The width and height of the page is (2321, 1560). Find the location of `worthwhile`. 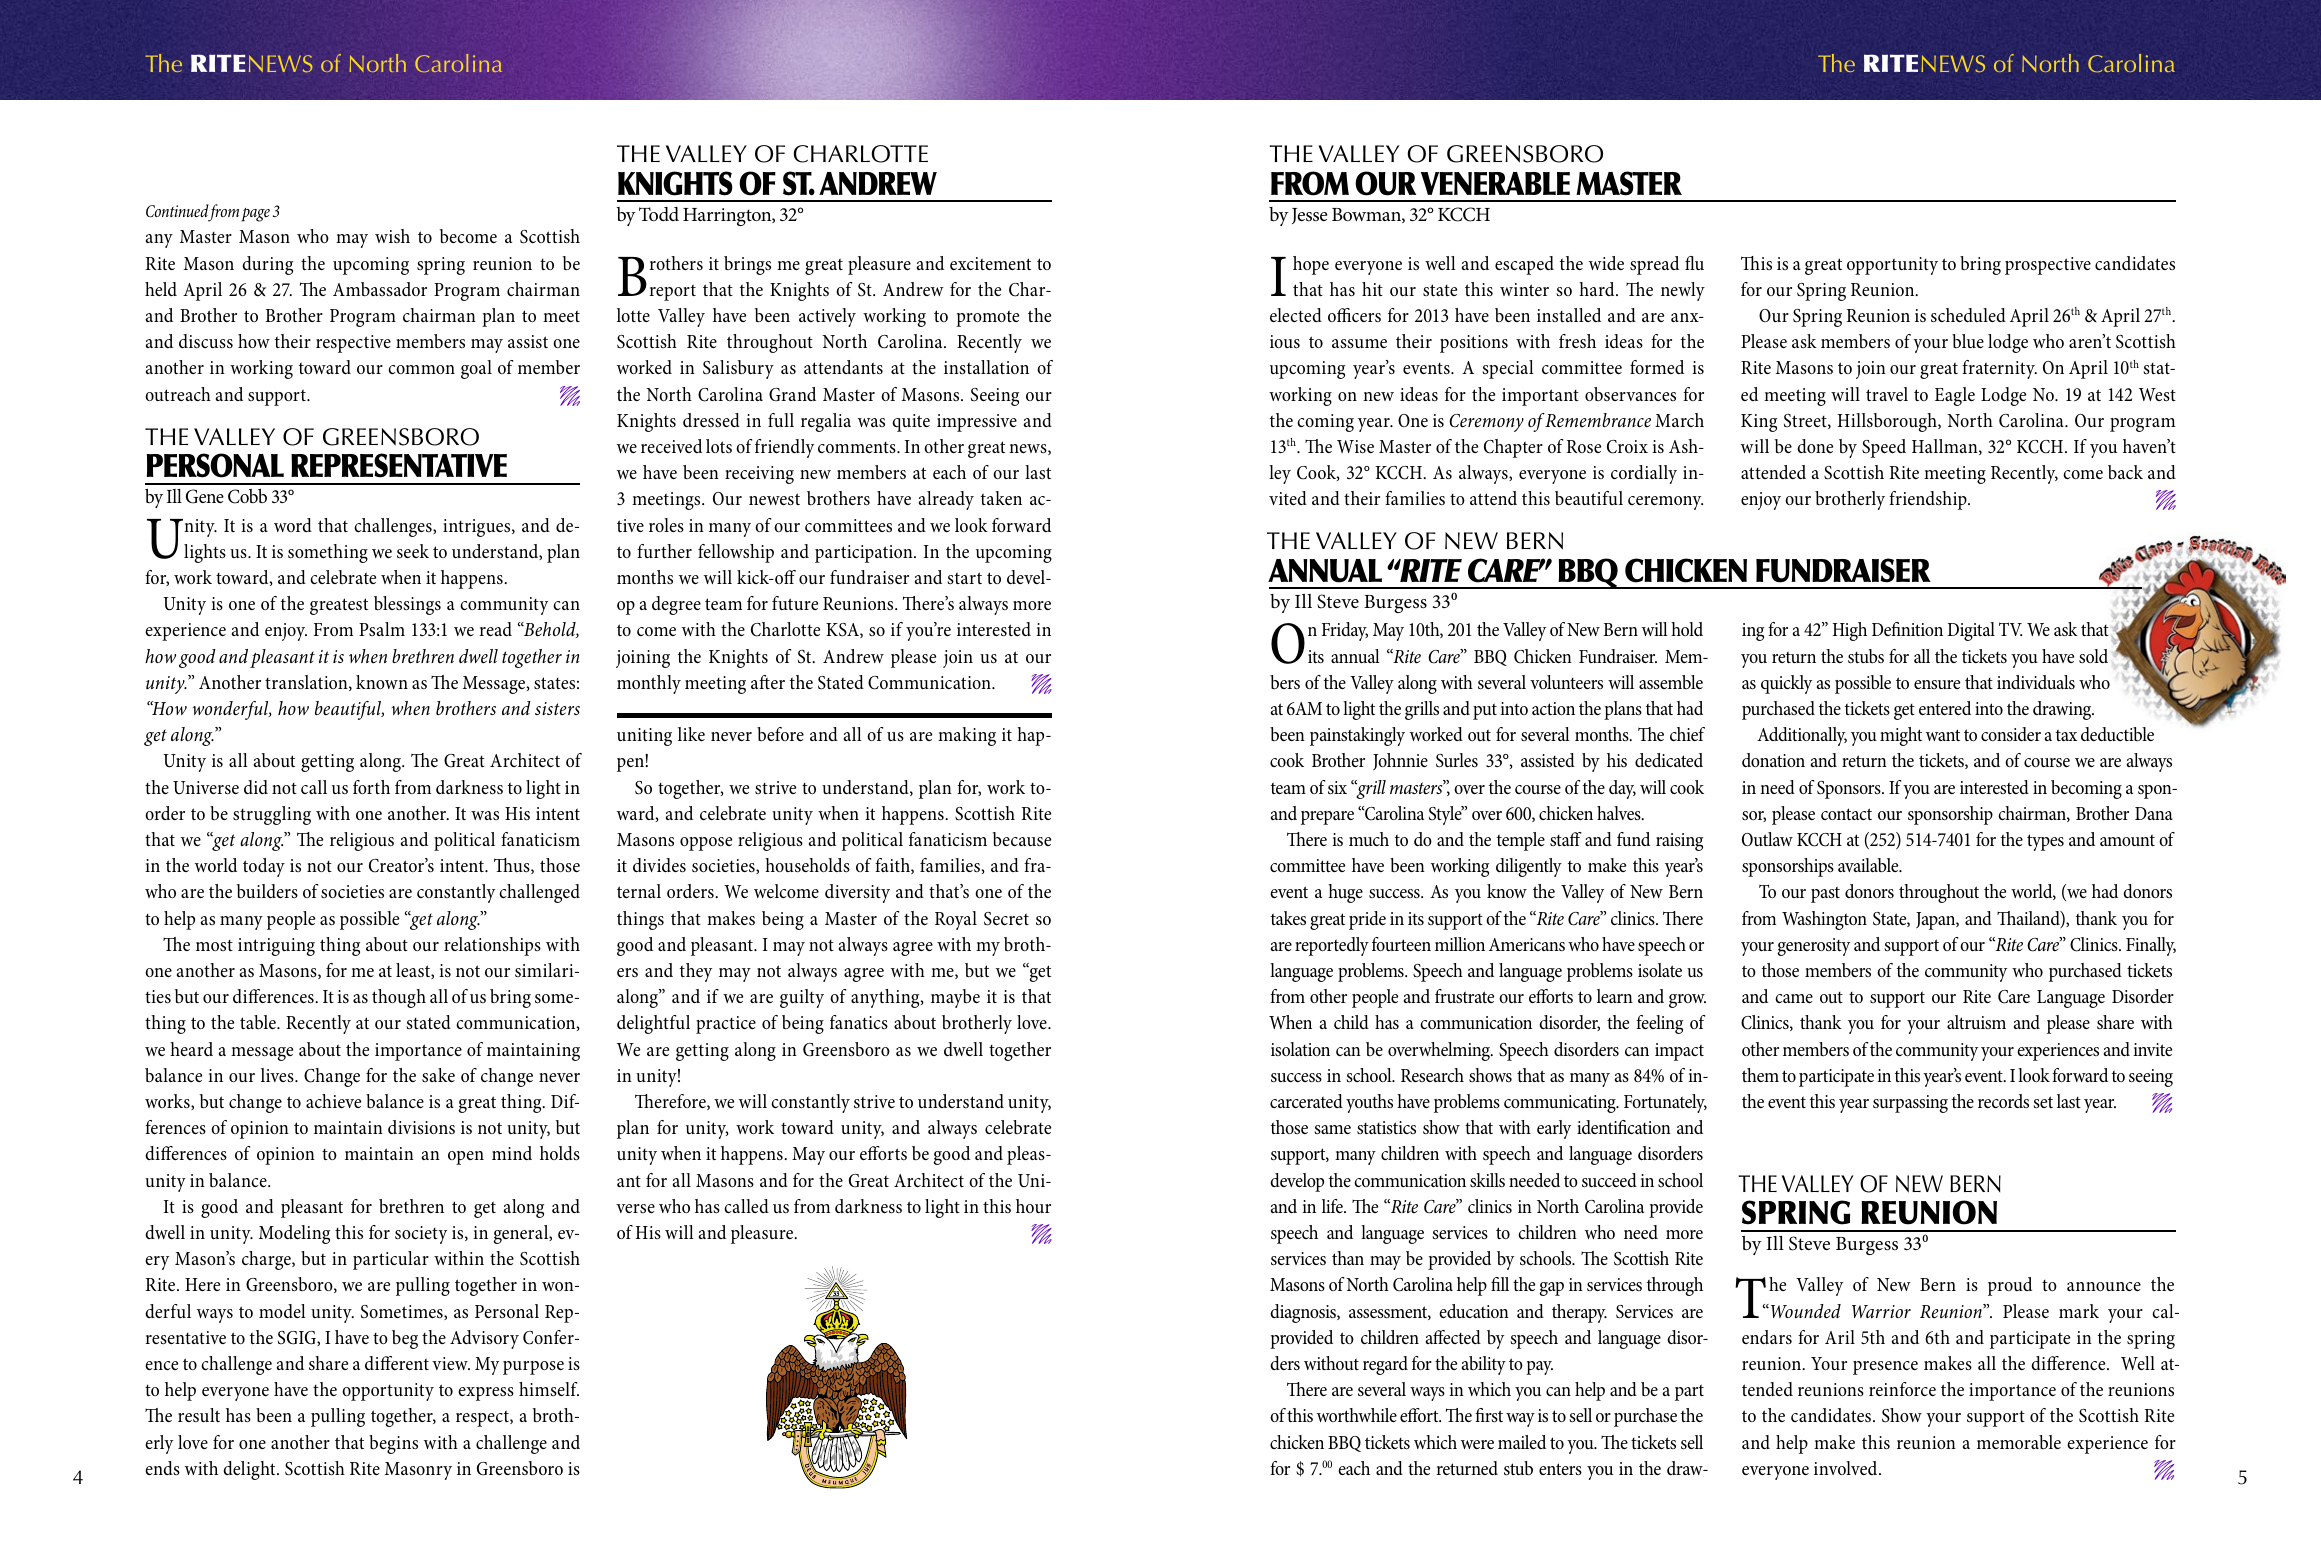

worthwhile is located at coordinates (1357, 1415).
